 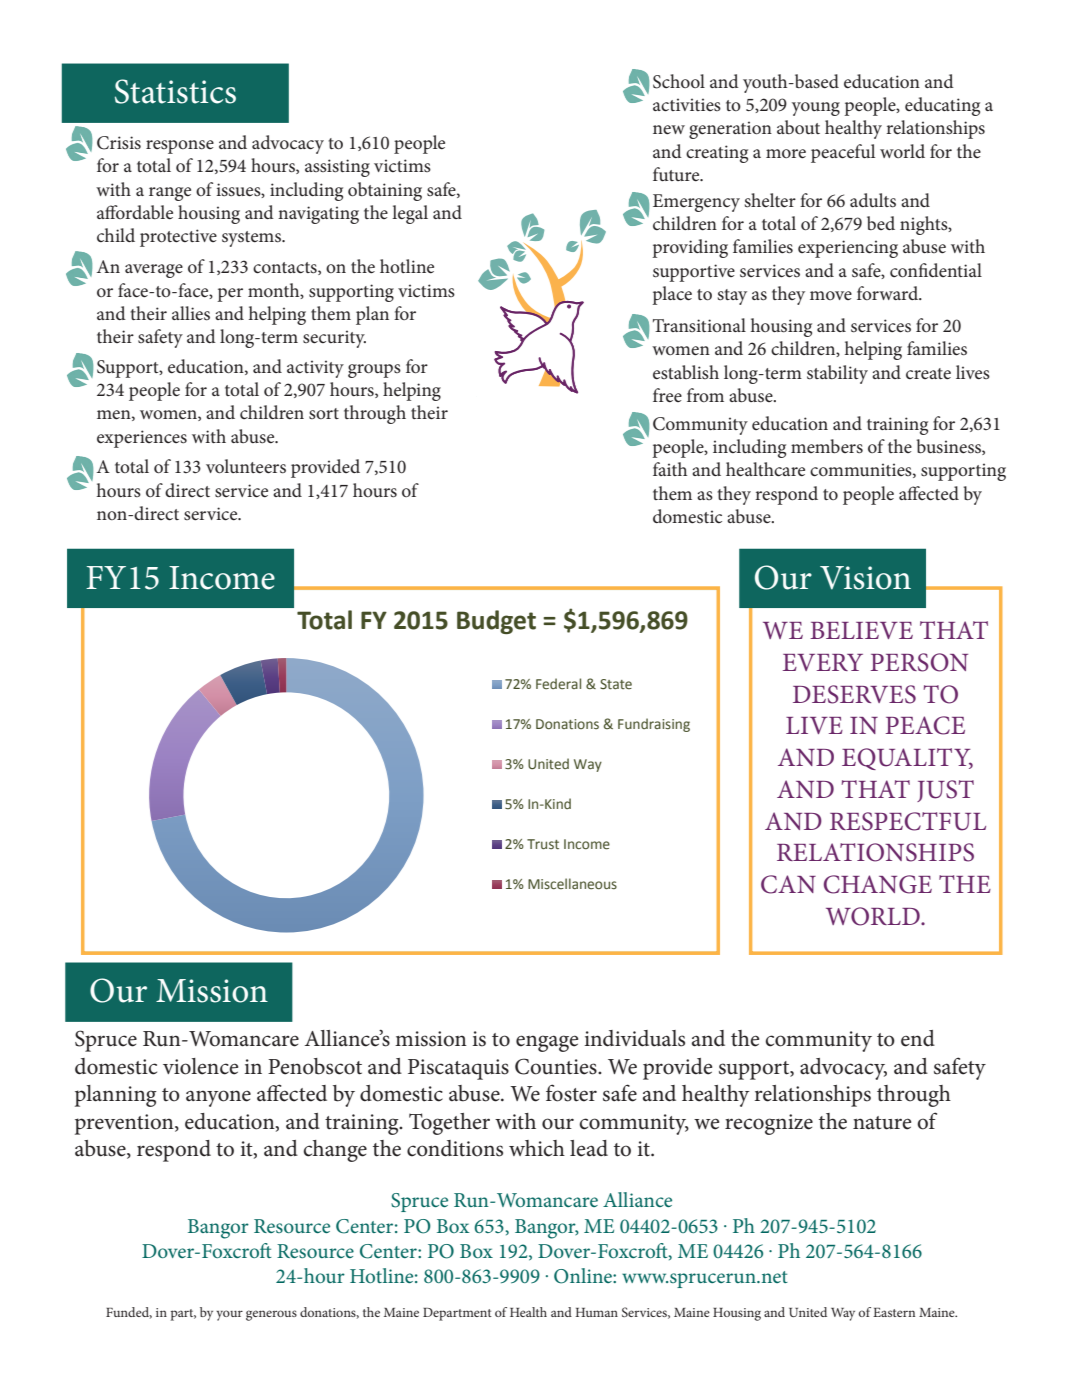 I want to click on Eastern, so click(x=894, y=1312).
